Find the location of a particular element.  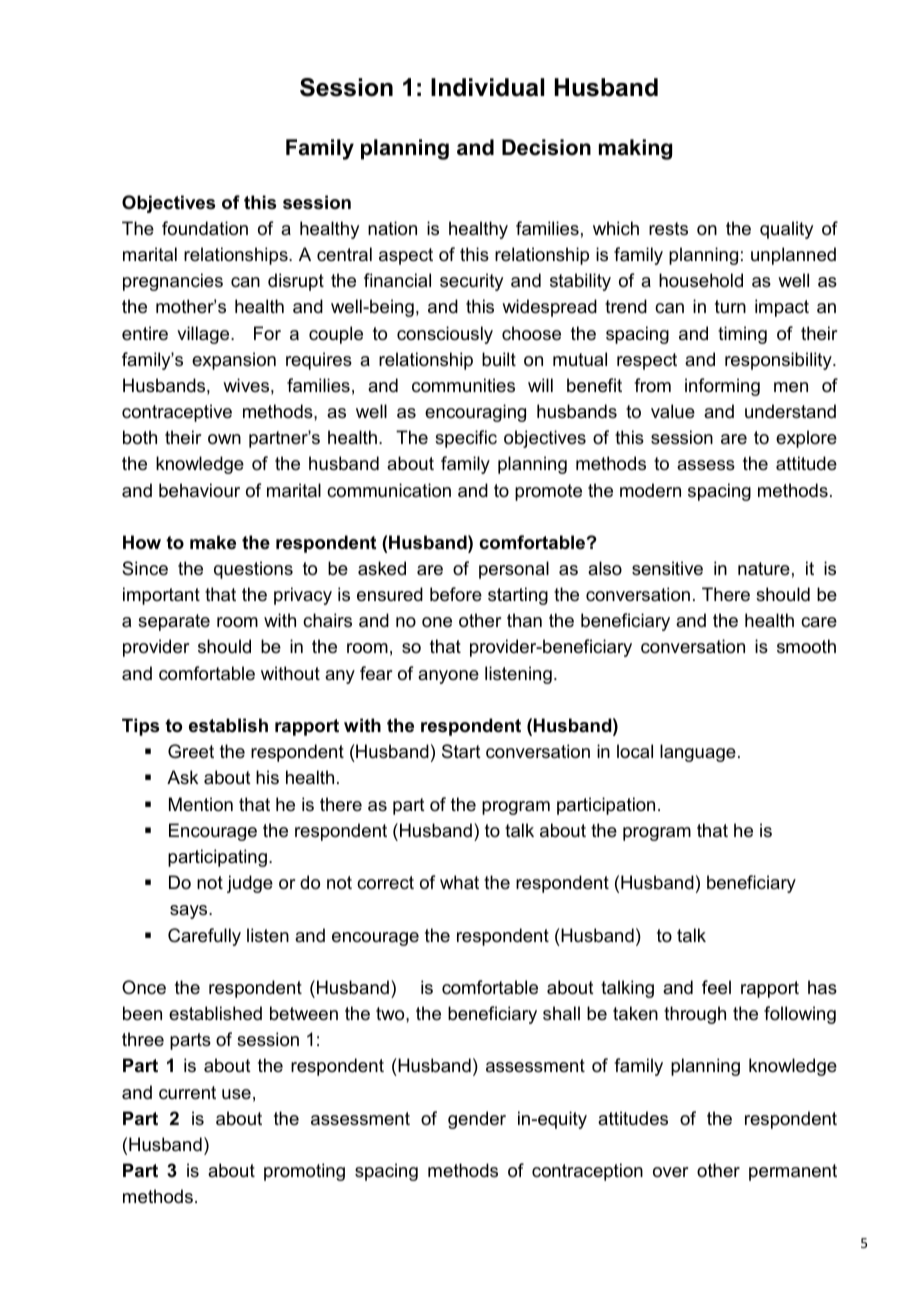

making is located at coordinates (635, 149).
